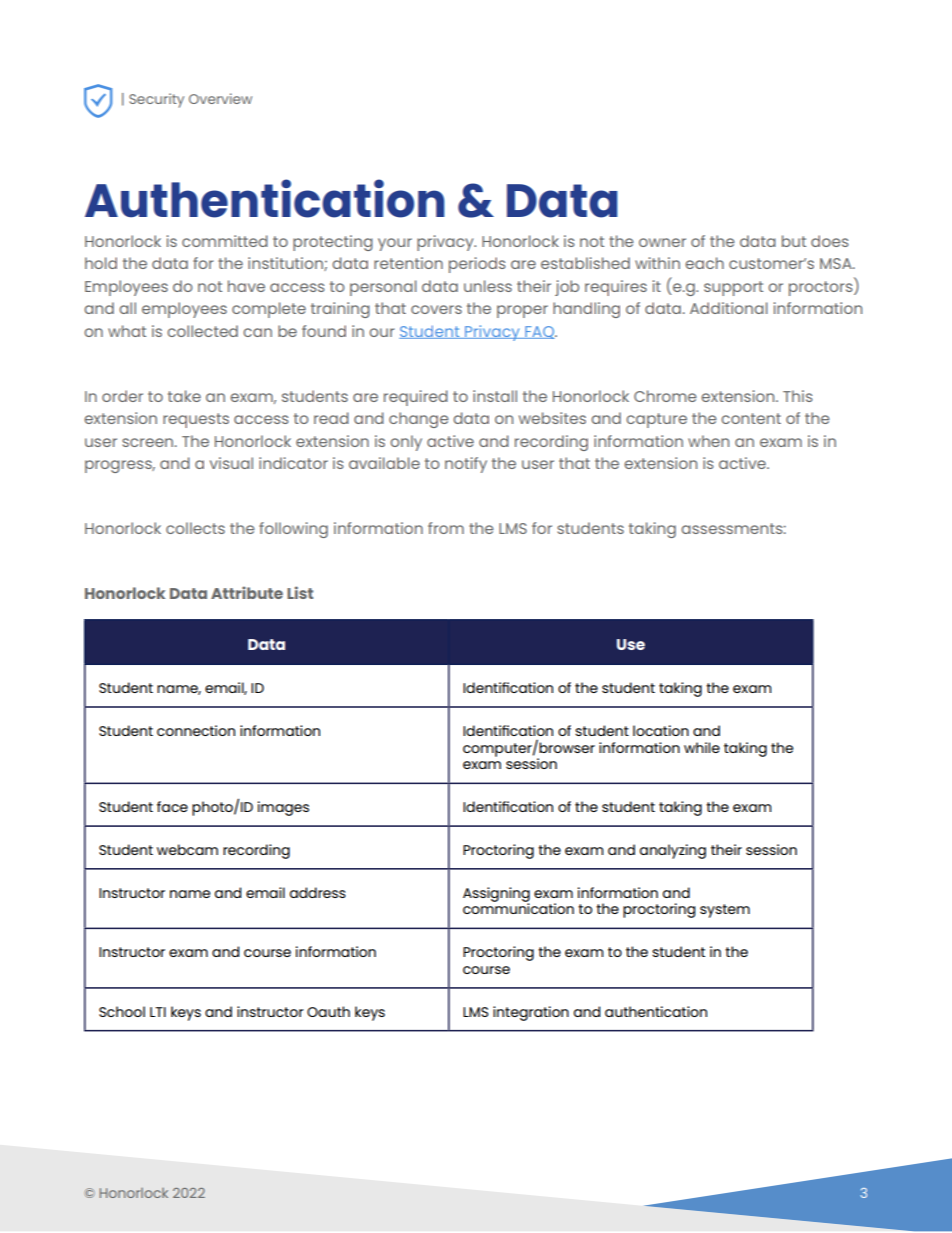 This page has width=952, height=1233. Describe the element at coordinates (283, 808) in the page. I see `images` at that location.
